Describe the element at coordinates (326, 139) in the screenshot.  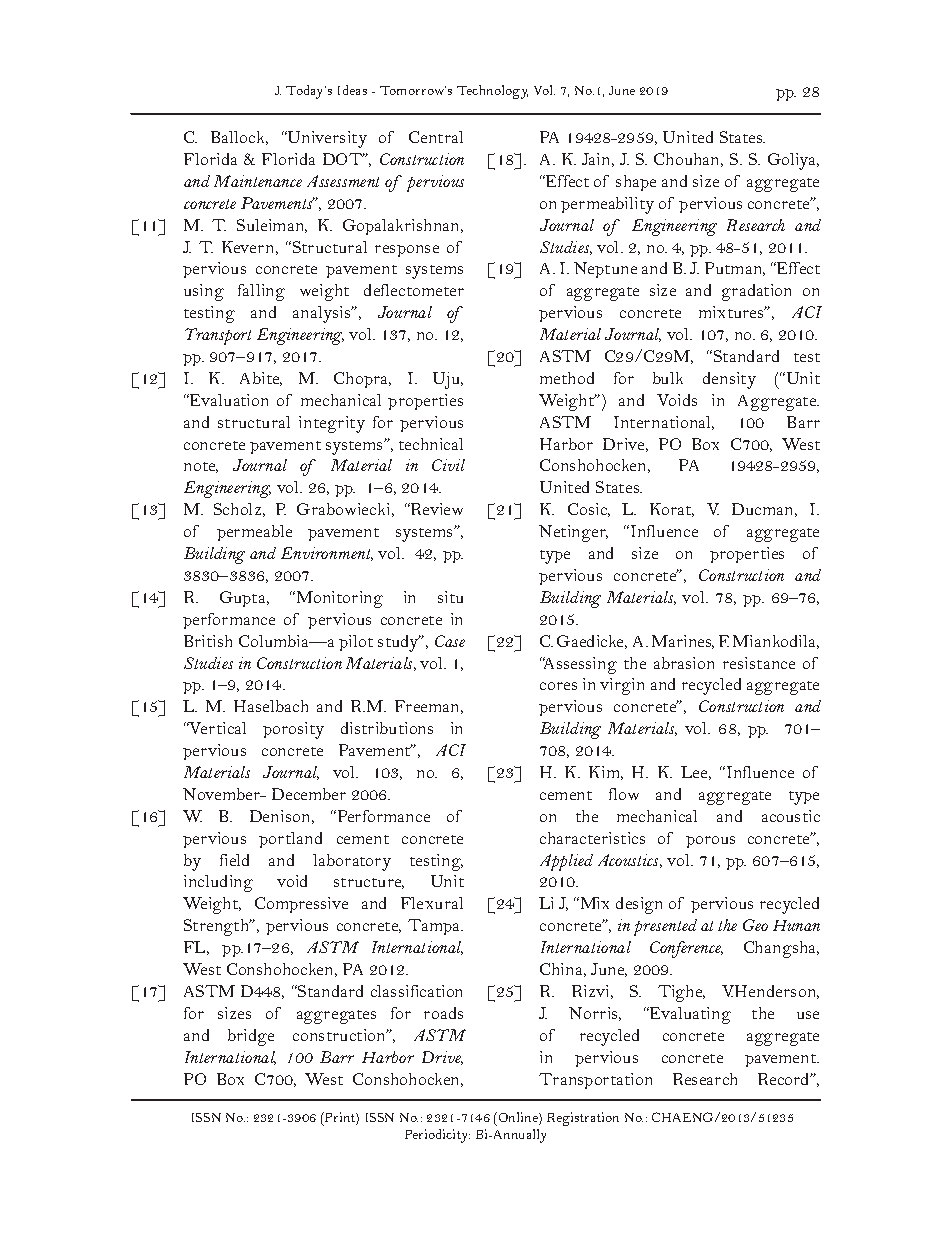
I see `University` at that location.
